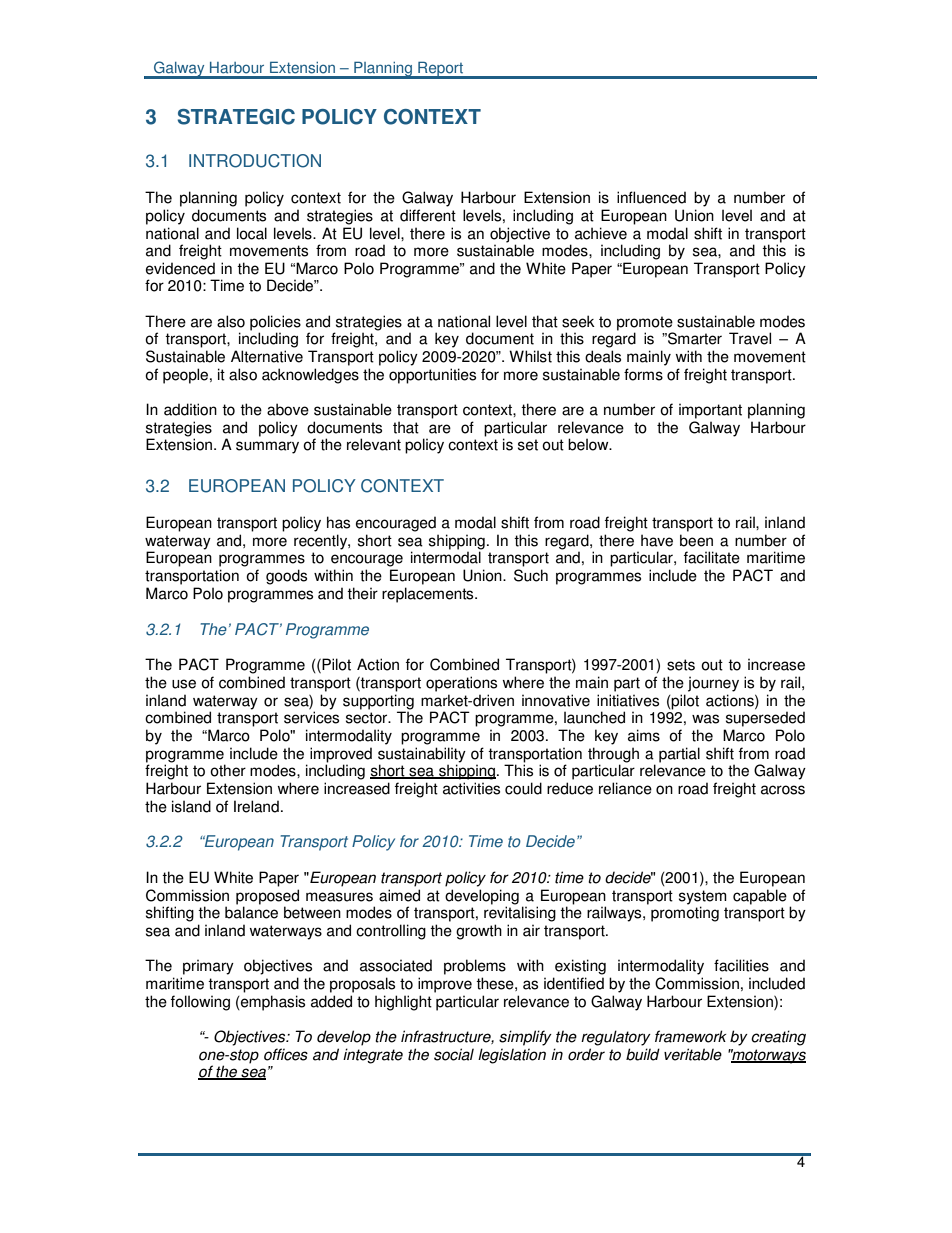  What do you see at coordinates (454, 1054) in the document?
I see `social` at bounding box center [454, 1054].
